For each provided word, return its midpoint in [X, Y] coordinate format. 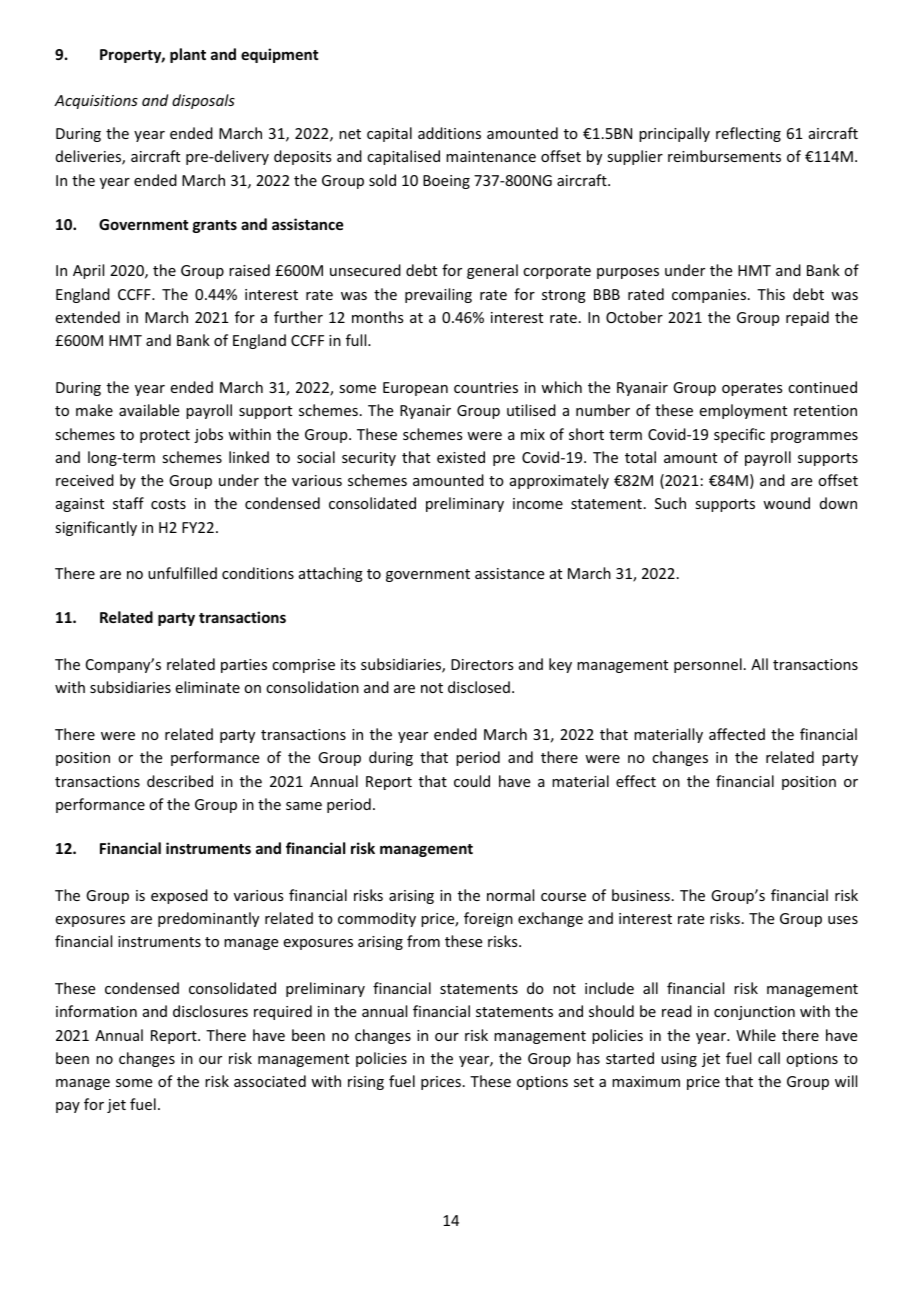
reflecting [748, 134]
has [588, 1058]
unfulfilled [182, 573]
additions [449, 133]
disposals [203, 101]
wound [786, 503]
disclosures [210, 1011]
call [769, 1058]
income [538, 503]
